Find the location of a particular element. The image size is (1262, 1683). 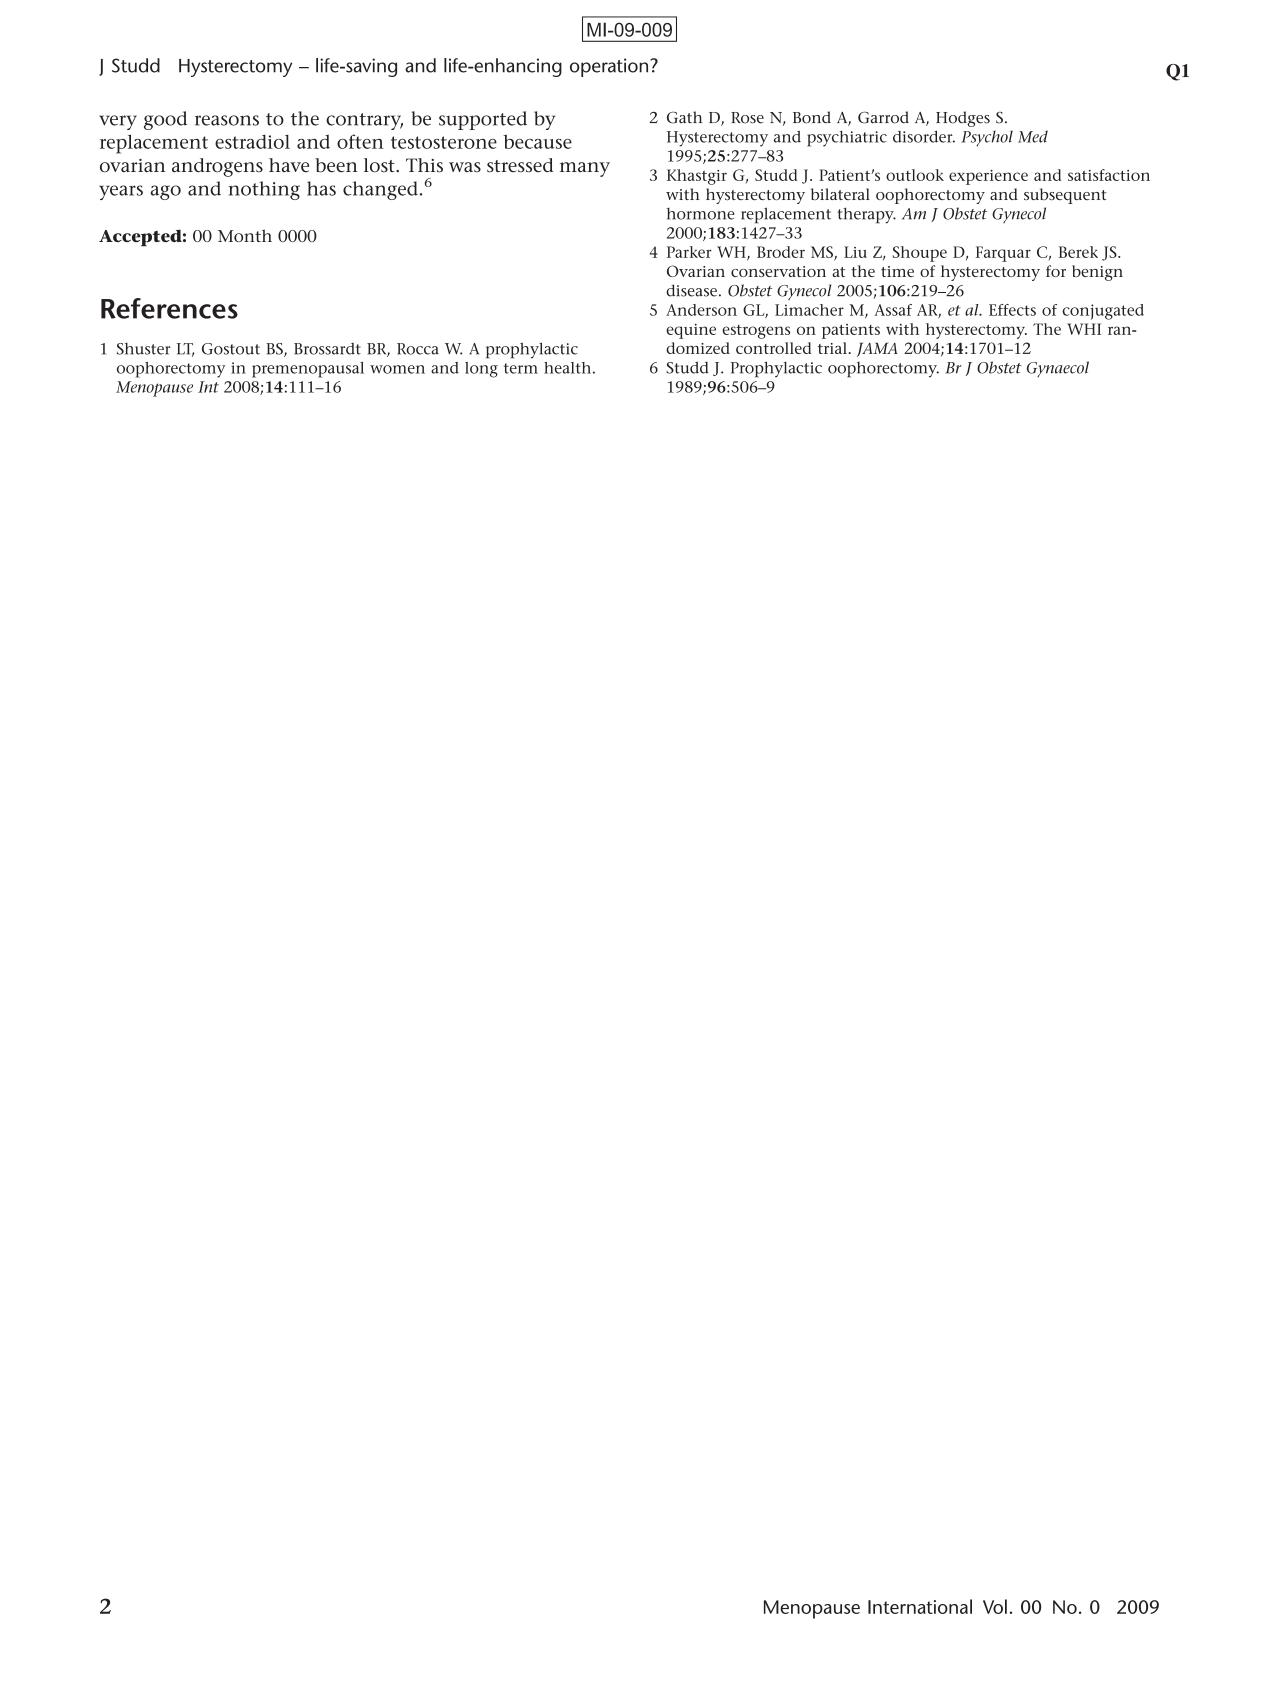

premenopausal is located at coordinates (308, 370).
